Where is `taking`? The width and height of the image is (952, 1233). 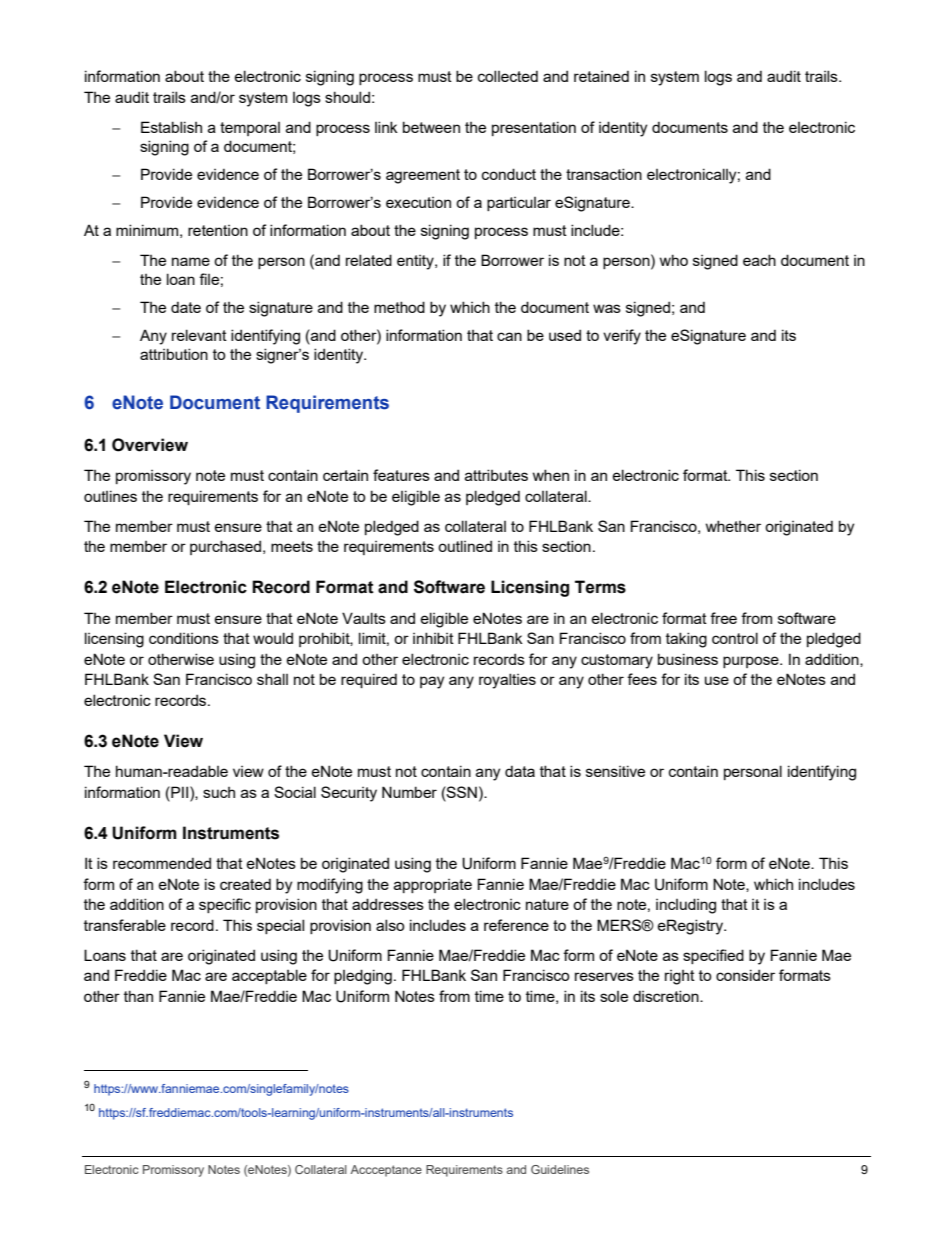 taking is located at coordinates (686, 640).
